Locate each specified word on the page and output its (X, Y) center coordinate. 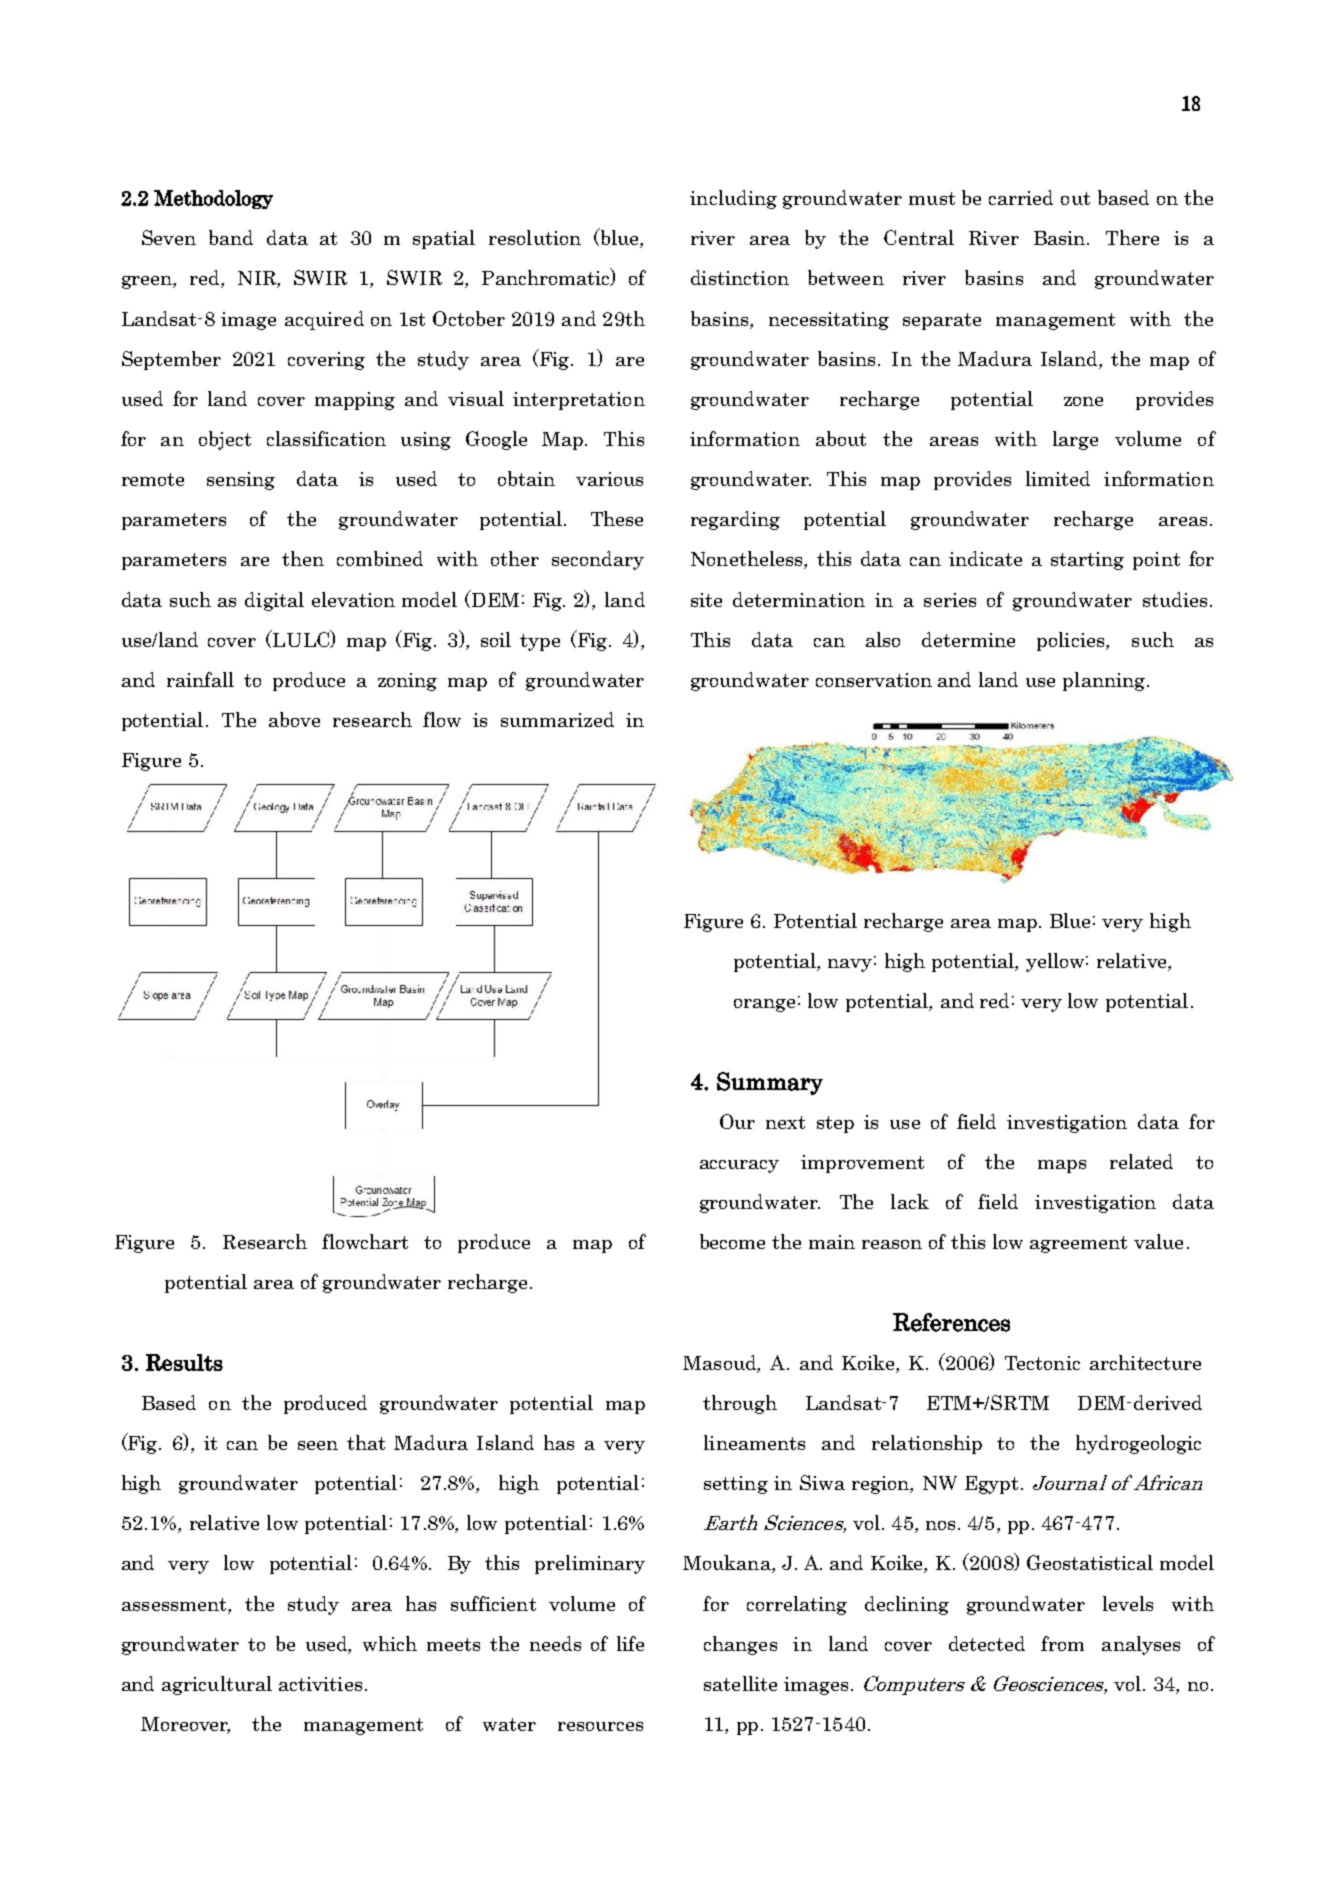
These (617, 518)
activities (320, 1684)
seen (318, 1445)
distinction (740, 277)
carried (1021, 197)
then (303, 558)
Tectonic (1042, 1363)
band (231, 237)
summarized (557, 719)
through (740, 1404)
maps (1062, 1166)
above (294, 719)
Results (184, 1362)
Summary (770, 1083)
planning (1105, 681)
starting (1087, 561)
